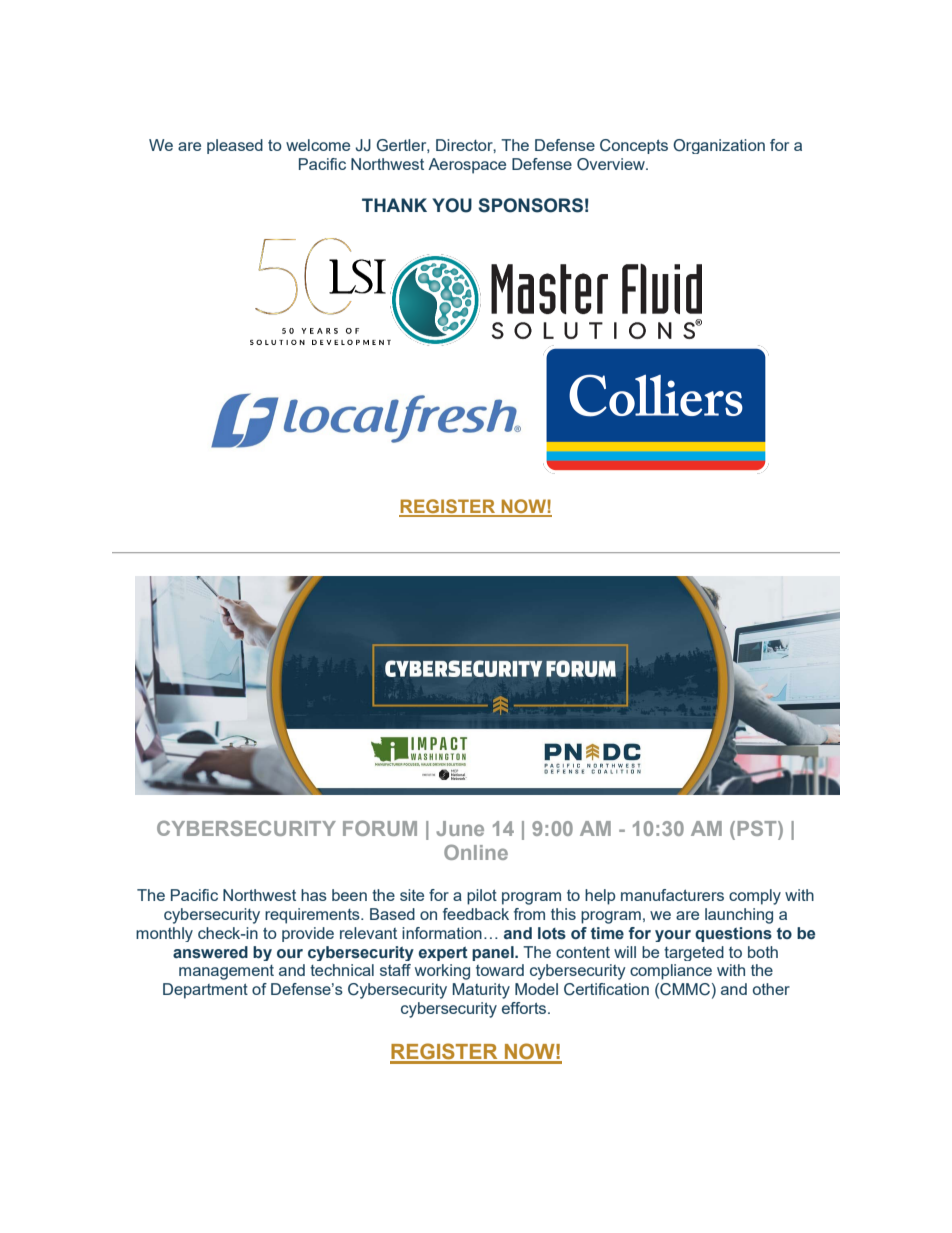  What do you see at coordinates (481, 991) in the image?
I see `Maturity` at bounding box center [481, 991].
